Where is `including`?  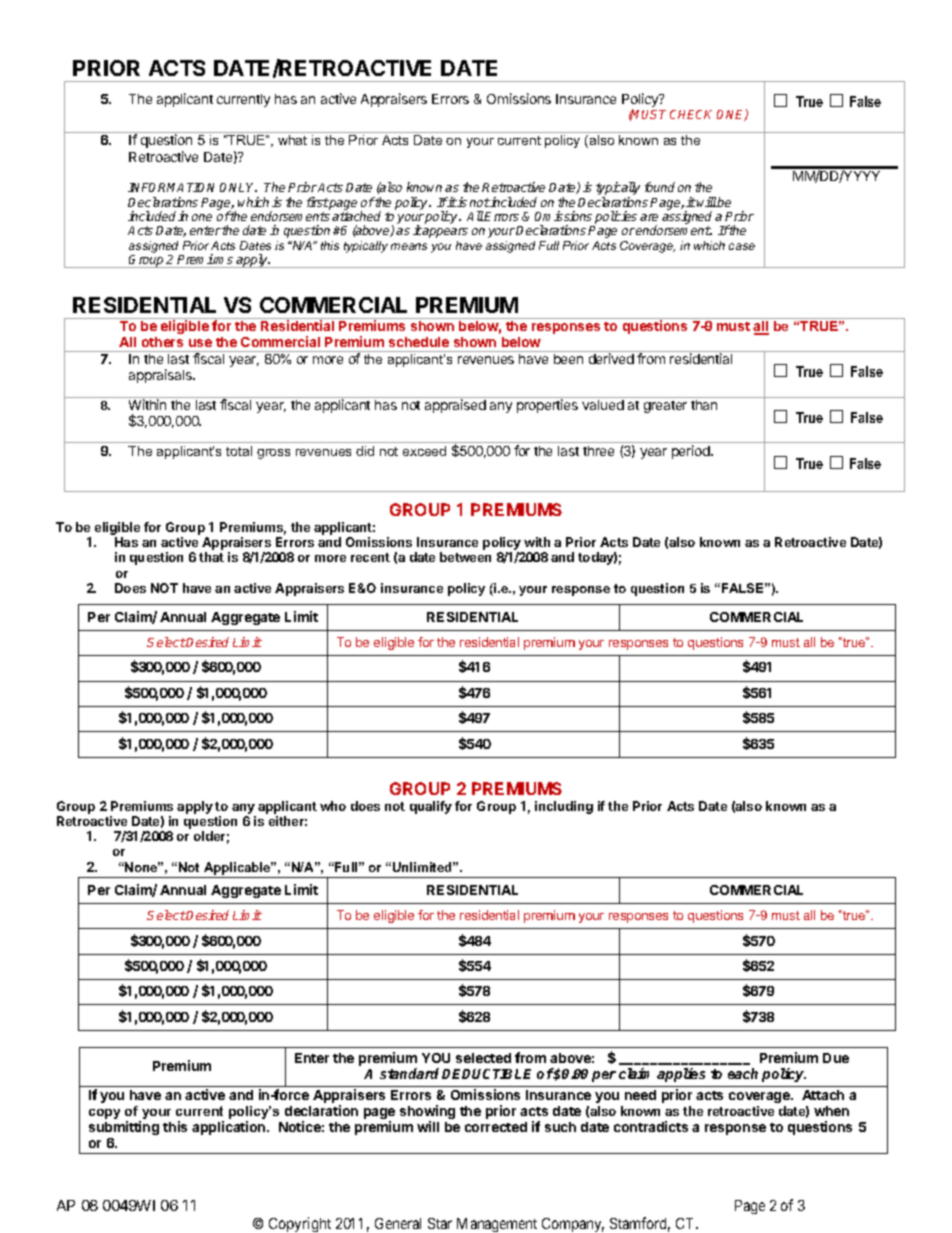 including is located at coordinates (564, 807).
